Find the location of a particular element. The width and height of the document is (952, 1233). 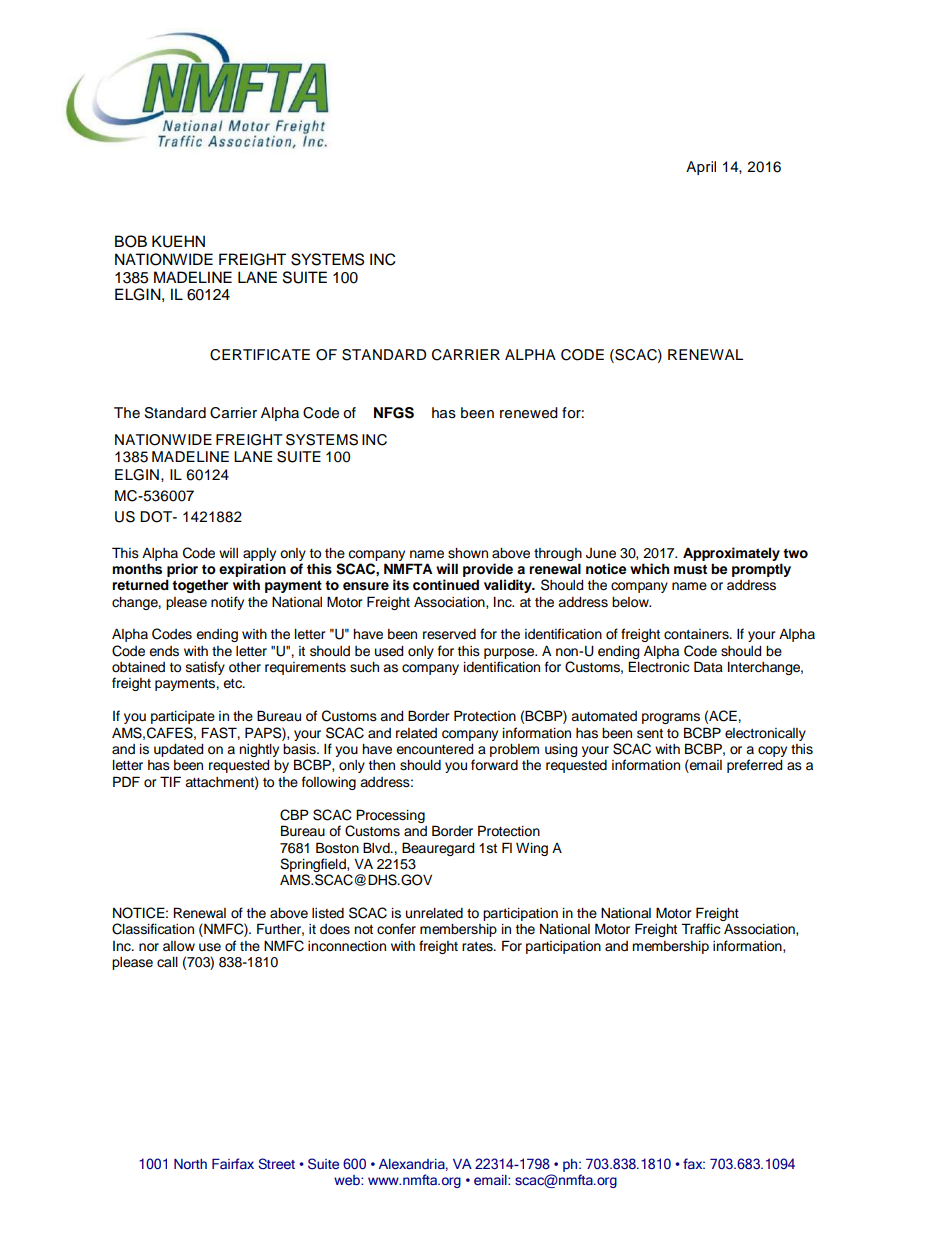

must is located at coordinates (690, 569).
